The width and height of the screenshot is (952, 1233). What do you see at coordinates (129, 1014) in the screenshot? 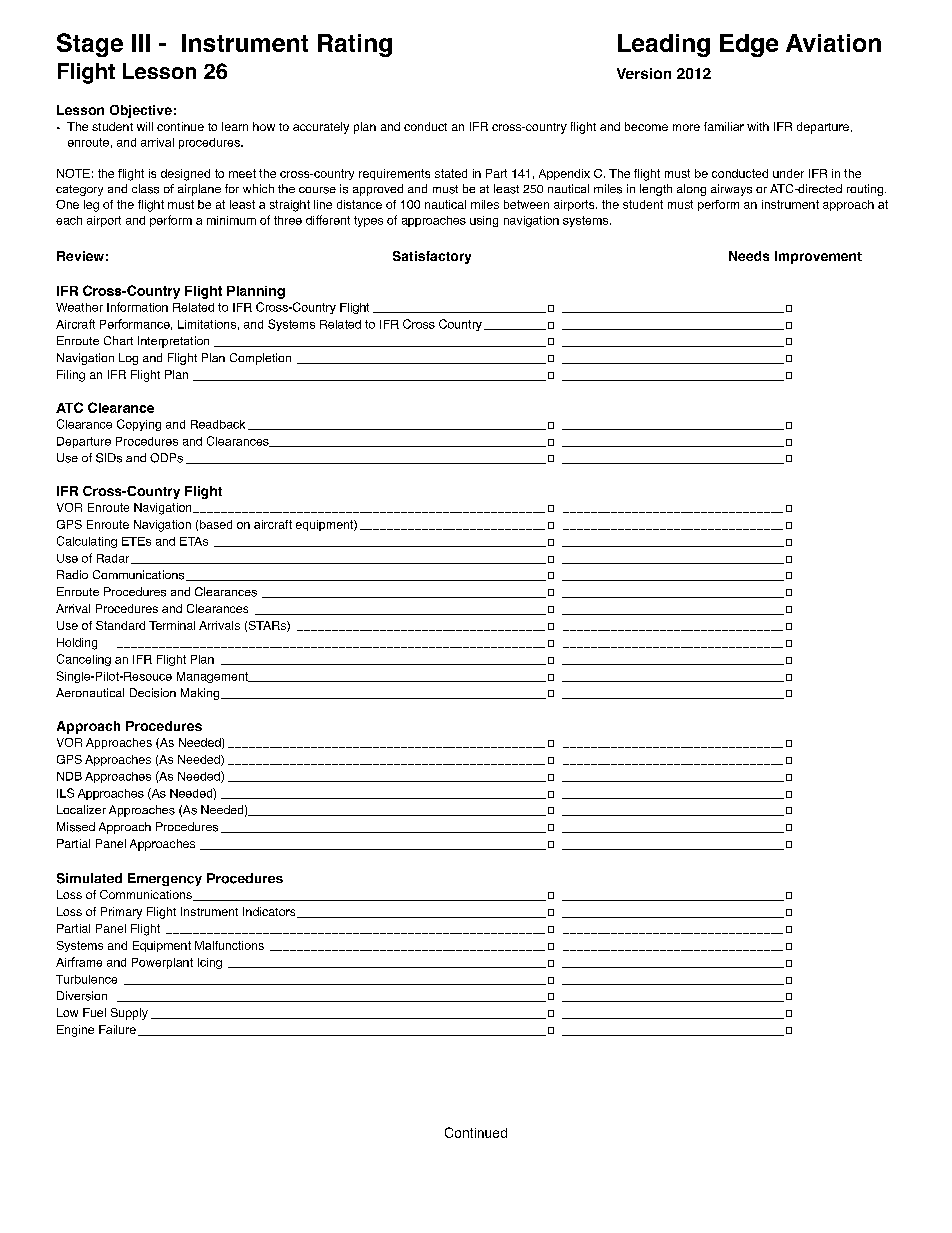
I see `Supply` at bounding box center [129, 1014].
